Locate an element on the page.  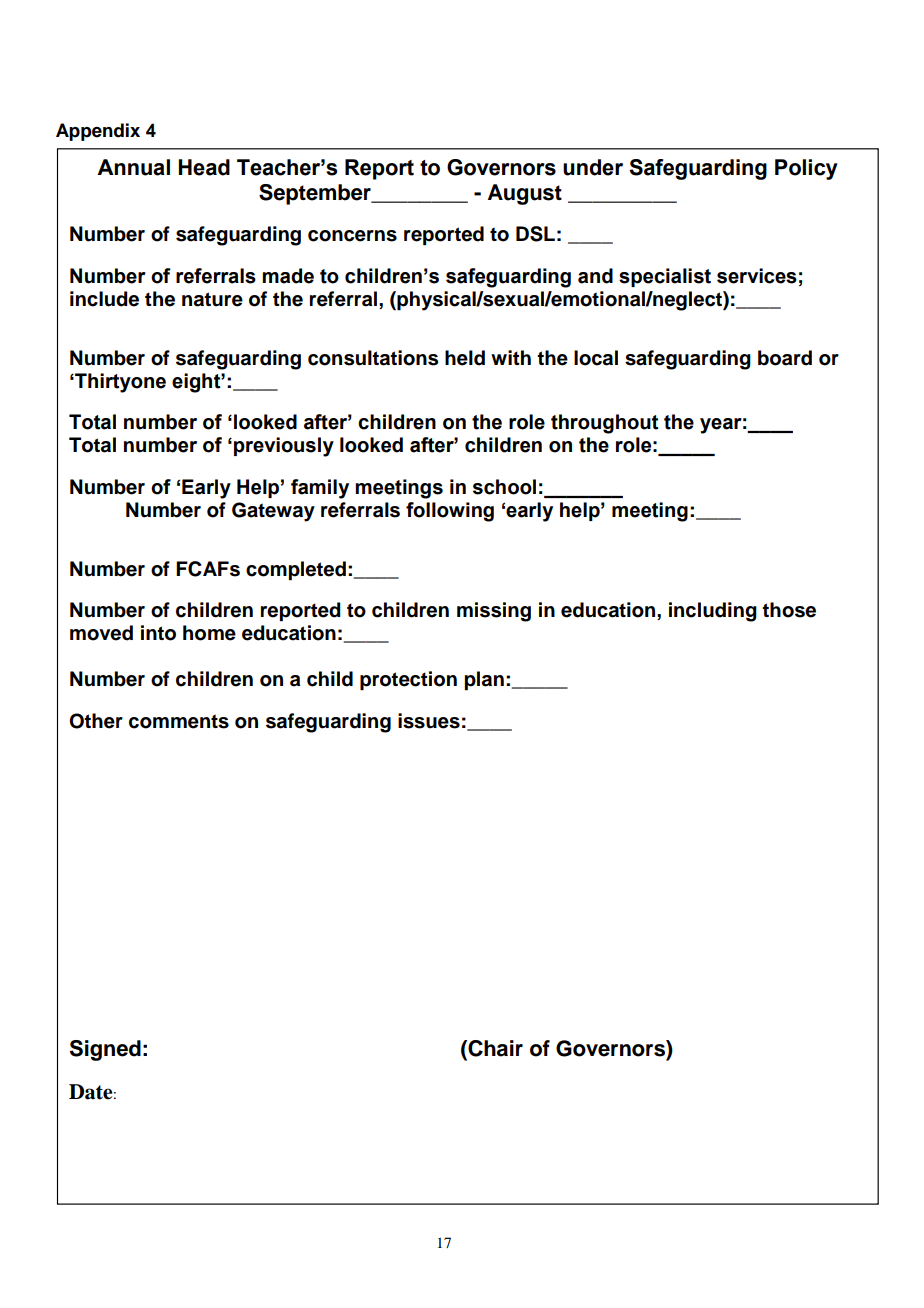
Signed is located at coordinates (105, 1050).
